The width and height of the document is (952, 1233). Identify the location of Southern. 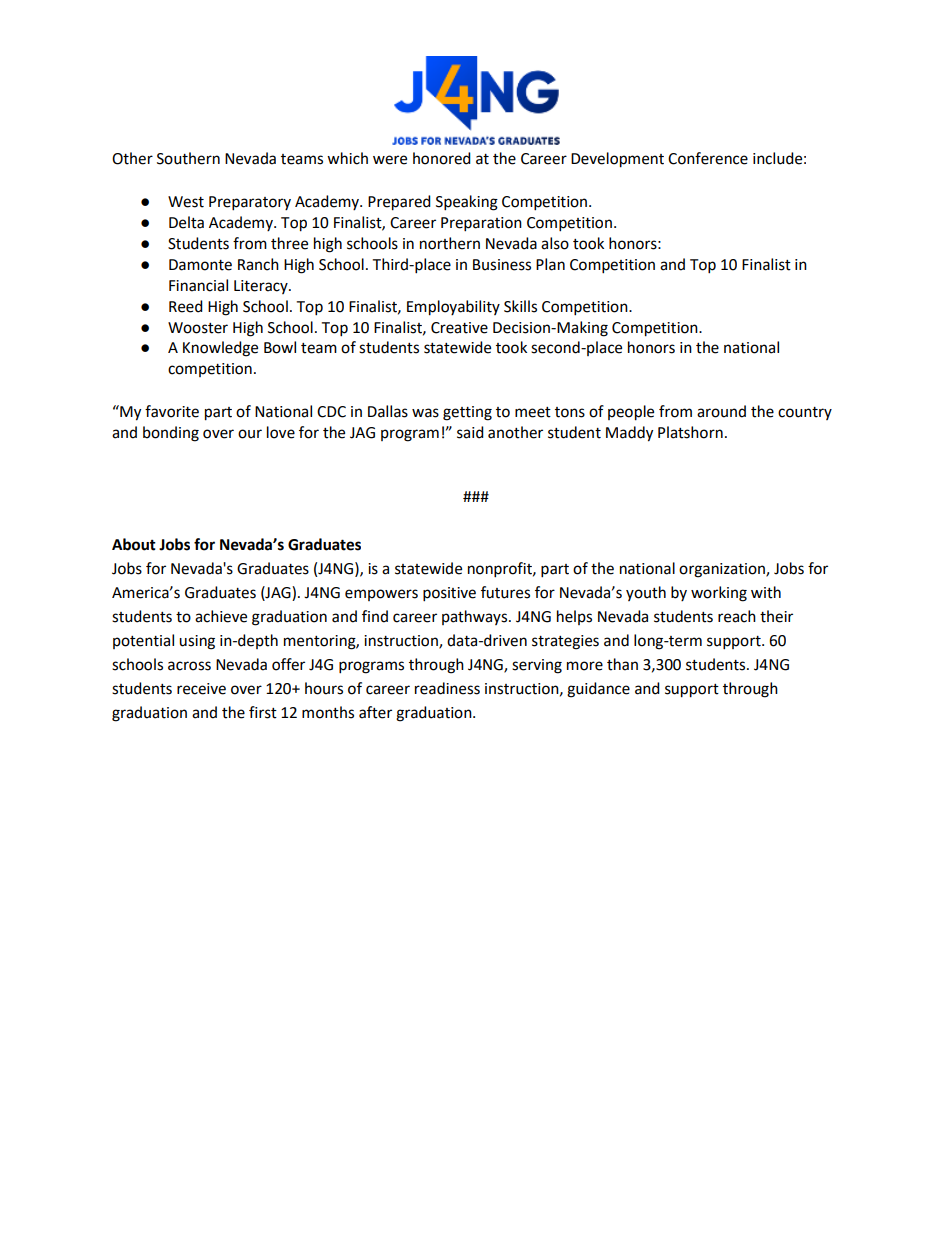
(188, 158).
